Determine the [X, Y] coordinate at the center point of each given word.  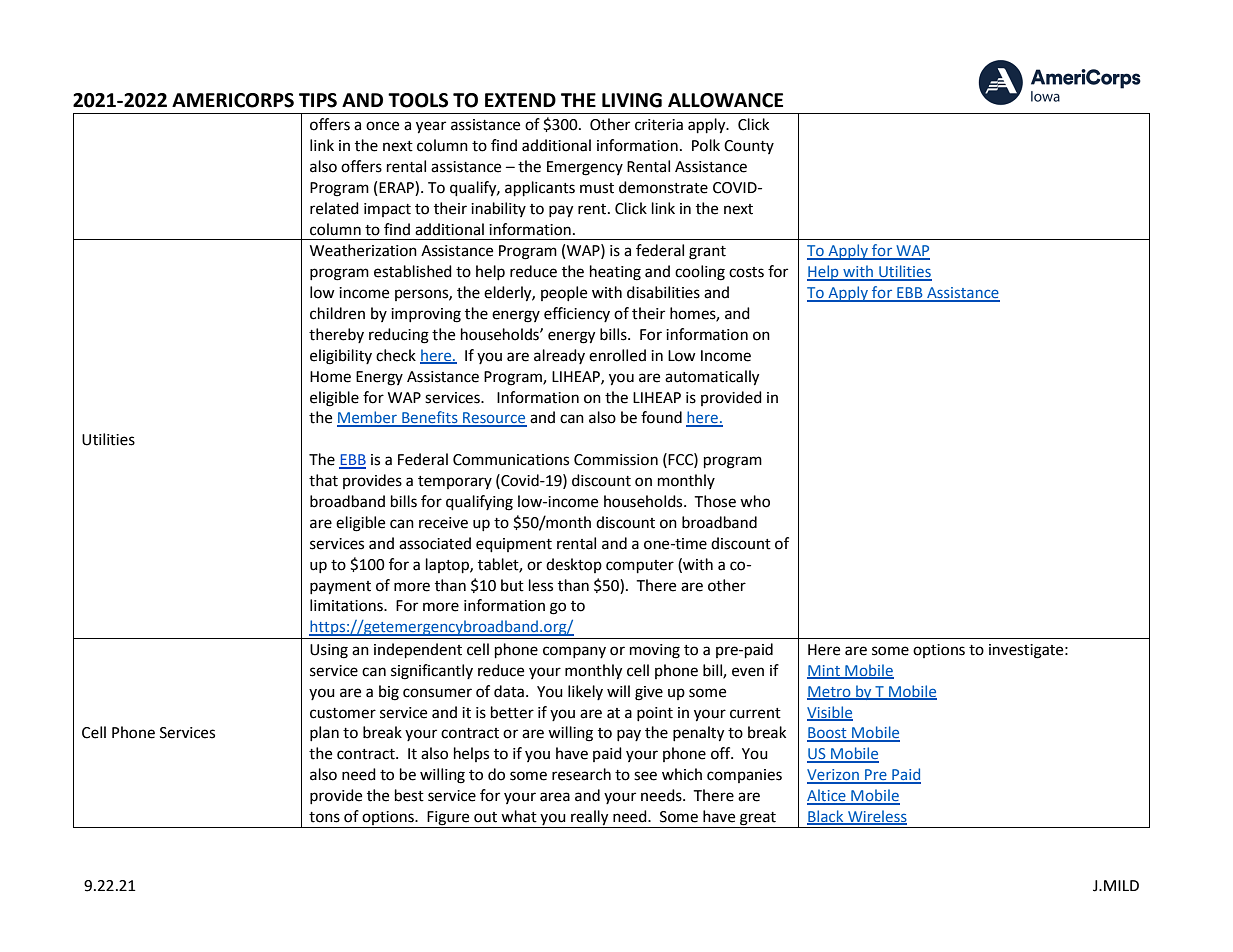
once [382, 126]
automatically [712, 378]
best [409, 795]
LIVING [632, 100]
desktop [574, 565]
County [749, 147]
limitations [347, 605]
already [559, 356]
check [396, 355]
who [755, 501]
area [555, 797]
